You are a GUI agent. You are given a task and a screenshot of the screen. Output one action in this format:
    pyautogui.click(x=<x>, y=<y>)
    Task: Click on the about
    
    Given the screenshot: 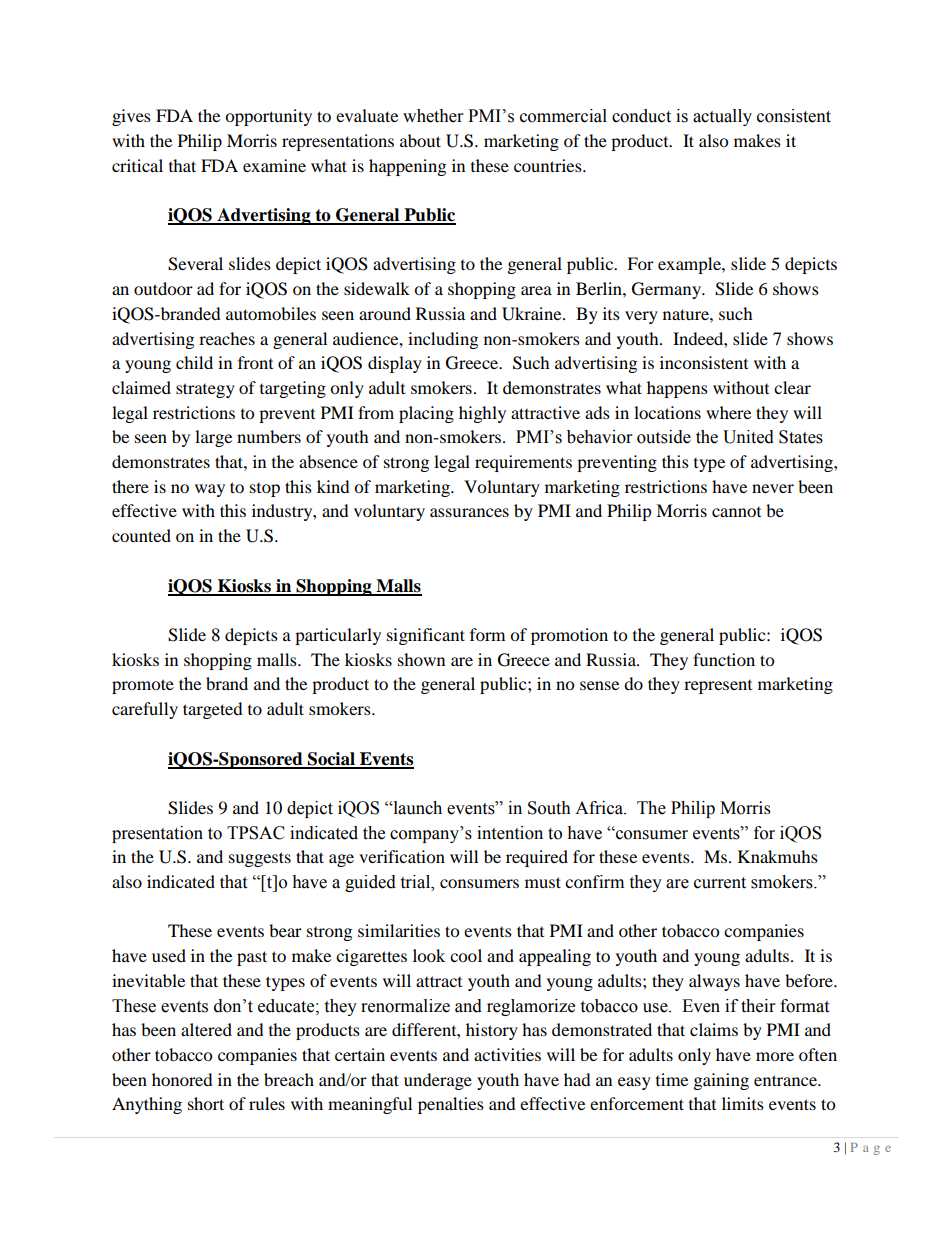 What is the action you would take?
    pyautogui.click(x=420, y=140)
